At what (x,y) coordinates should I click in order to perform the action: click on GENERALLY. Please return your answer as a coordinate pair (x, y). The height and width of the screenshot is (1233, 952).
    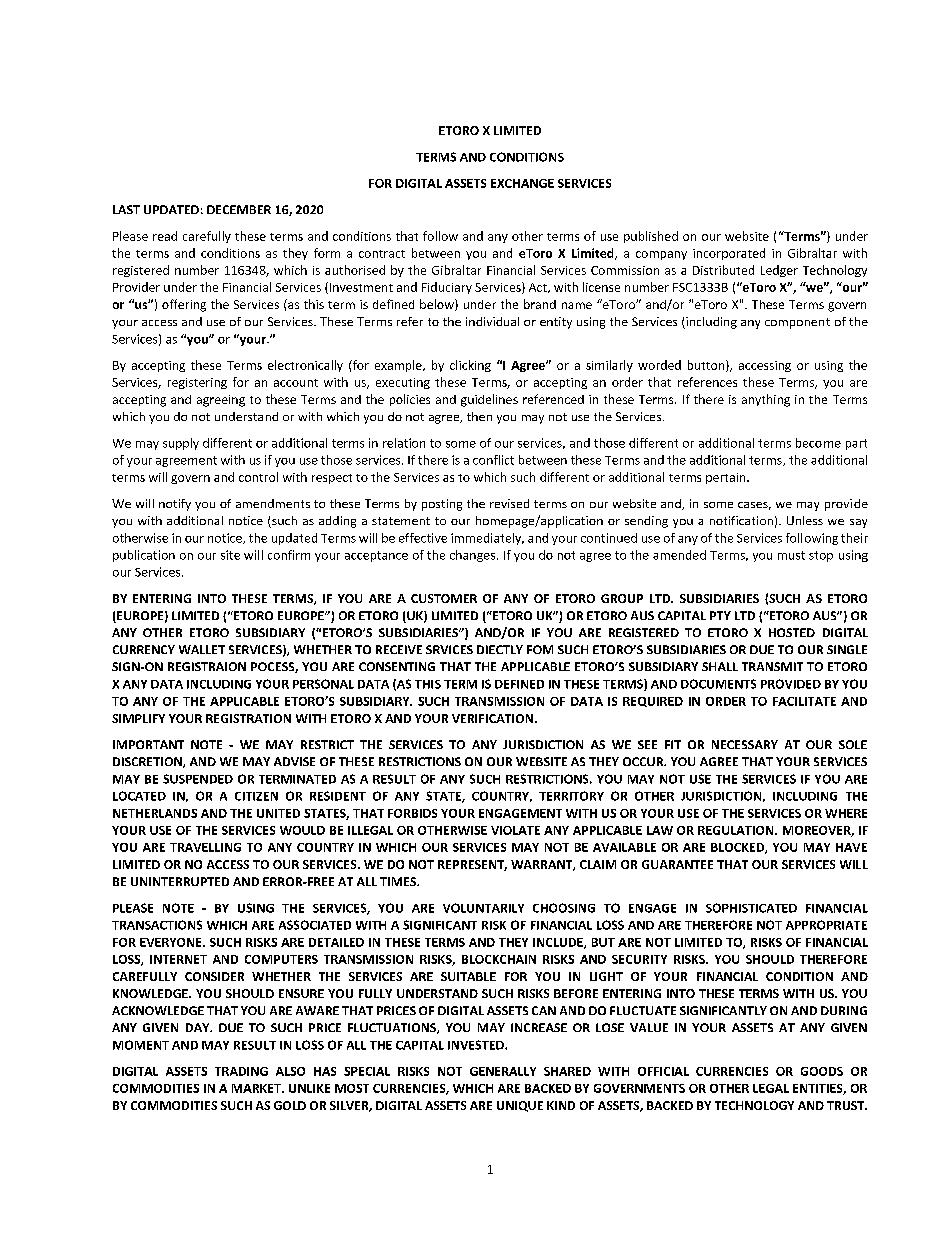
    Looking at the image, I should click on (503, 1071).
